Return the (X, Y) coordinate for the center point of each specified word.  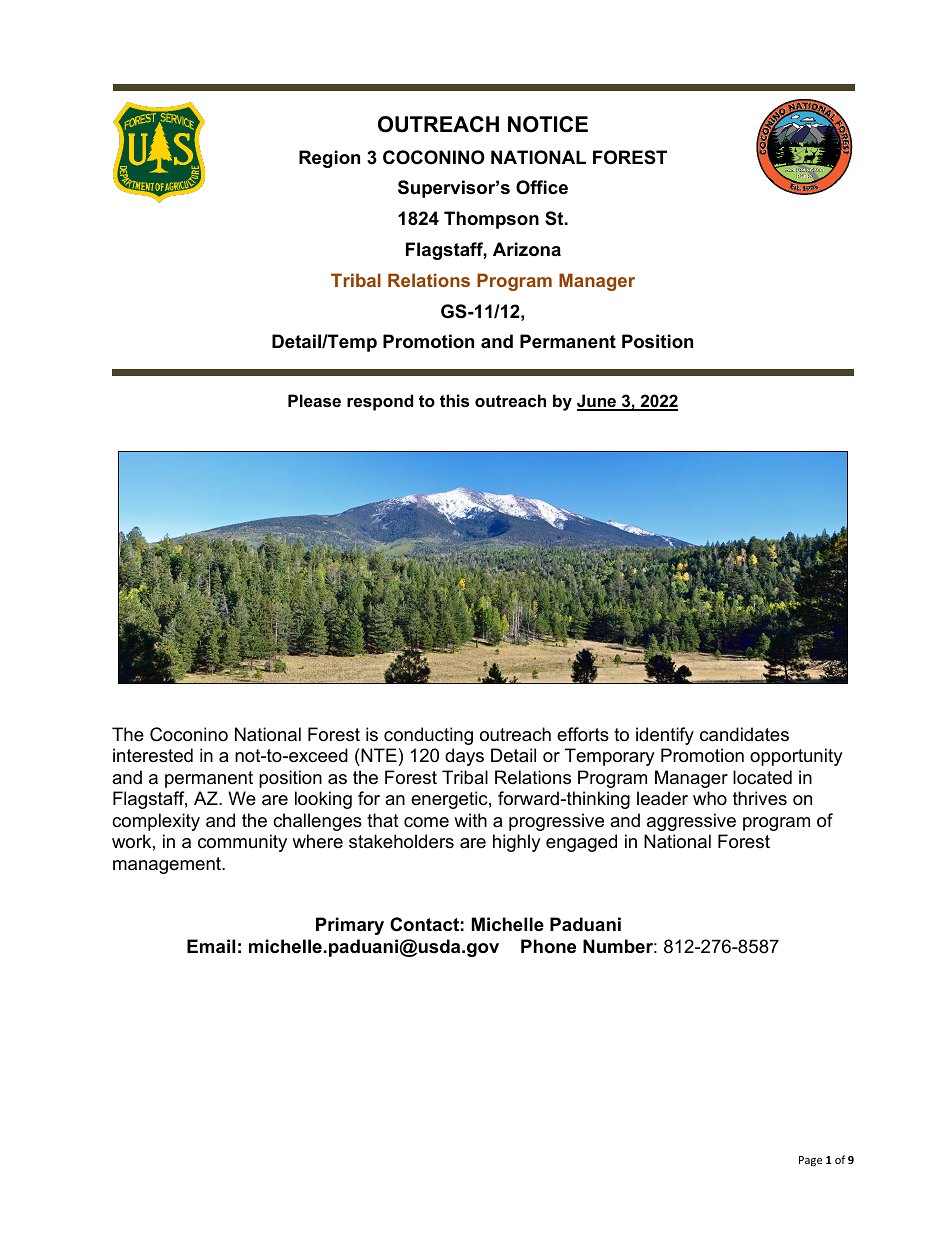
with (470, 820)
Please (314, 400)
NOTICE (548, 124)
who (710, 798)
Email (211, 946)
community (242, 843)
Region (329, 159)
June (598, 402)
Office (542, 187)
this (454, 400)
